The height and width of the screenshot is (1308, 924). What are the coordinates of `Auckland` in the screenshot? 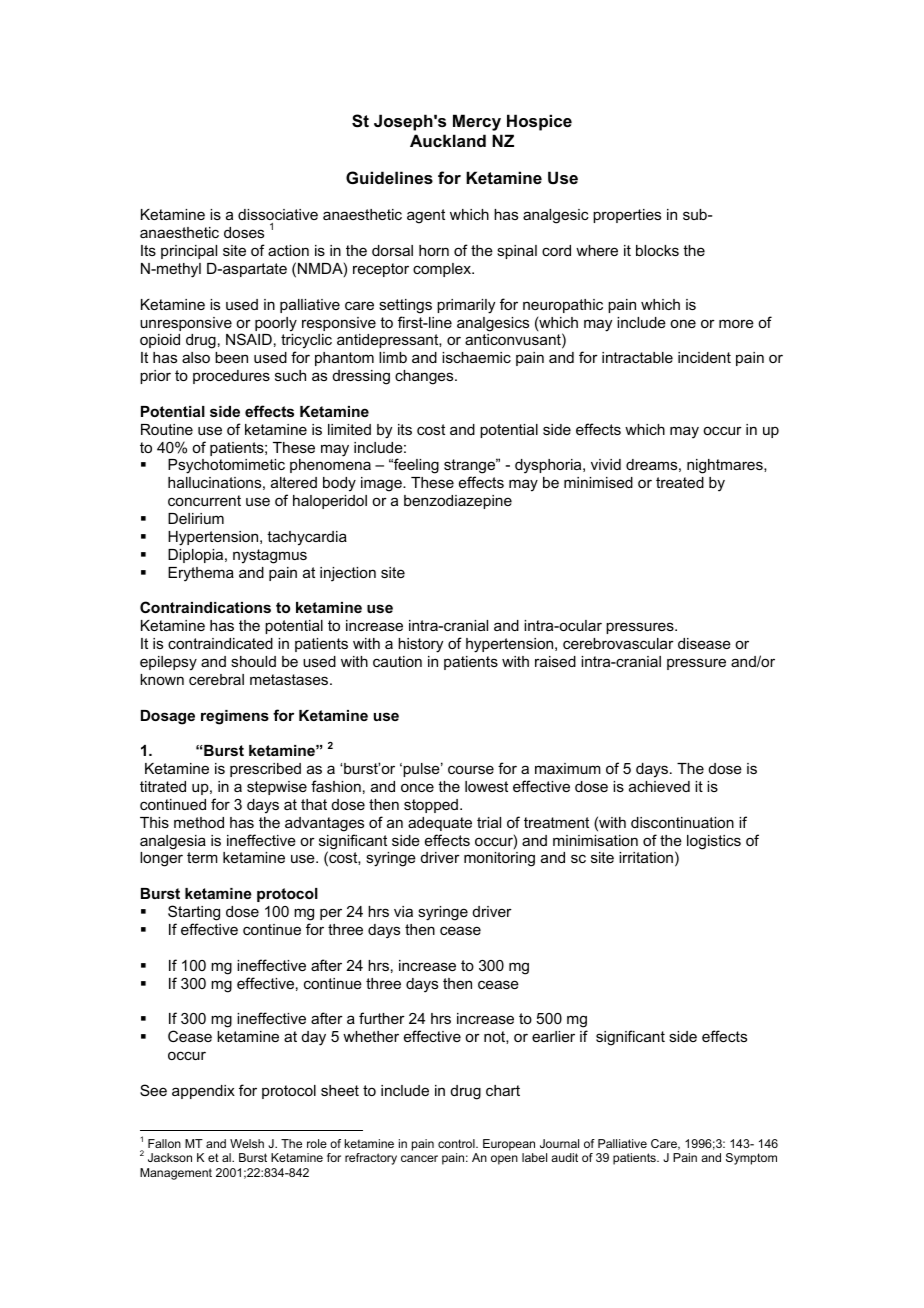 It's located at (448, 140).
